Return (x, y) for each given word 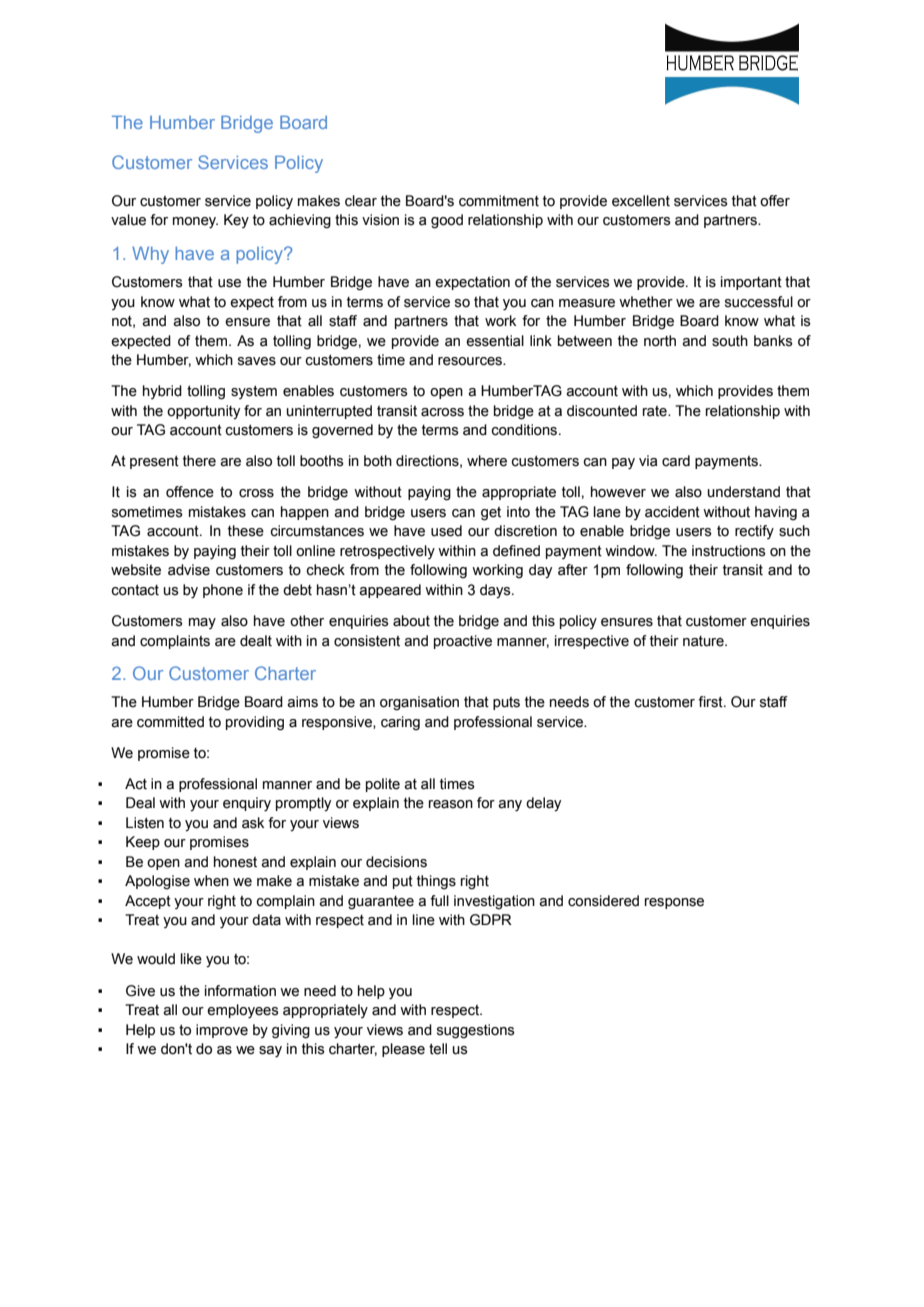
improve (222, 1031)
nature (704, 641)
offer (775, 201)
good (447, 221)
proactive (463, 642)
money (195, 223)
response (674, 903)
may (202, 623)
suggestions (476, 1031)
